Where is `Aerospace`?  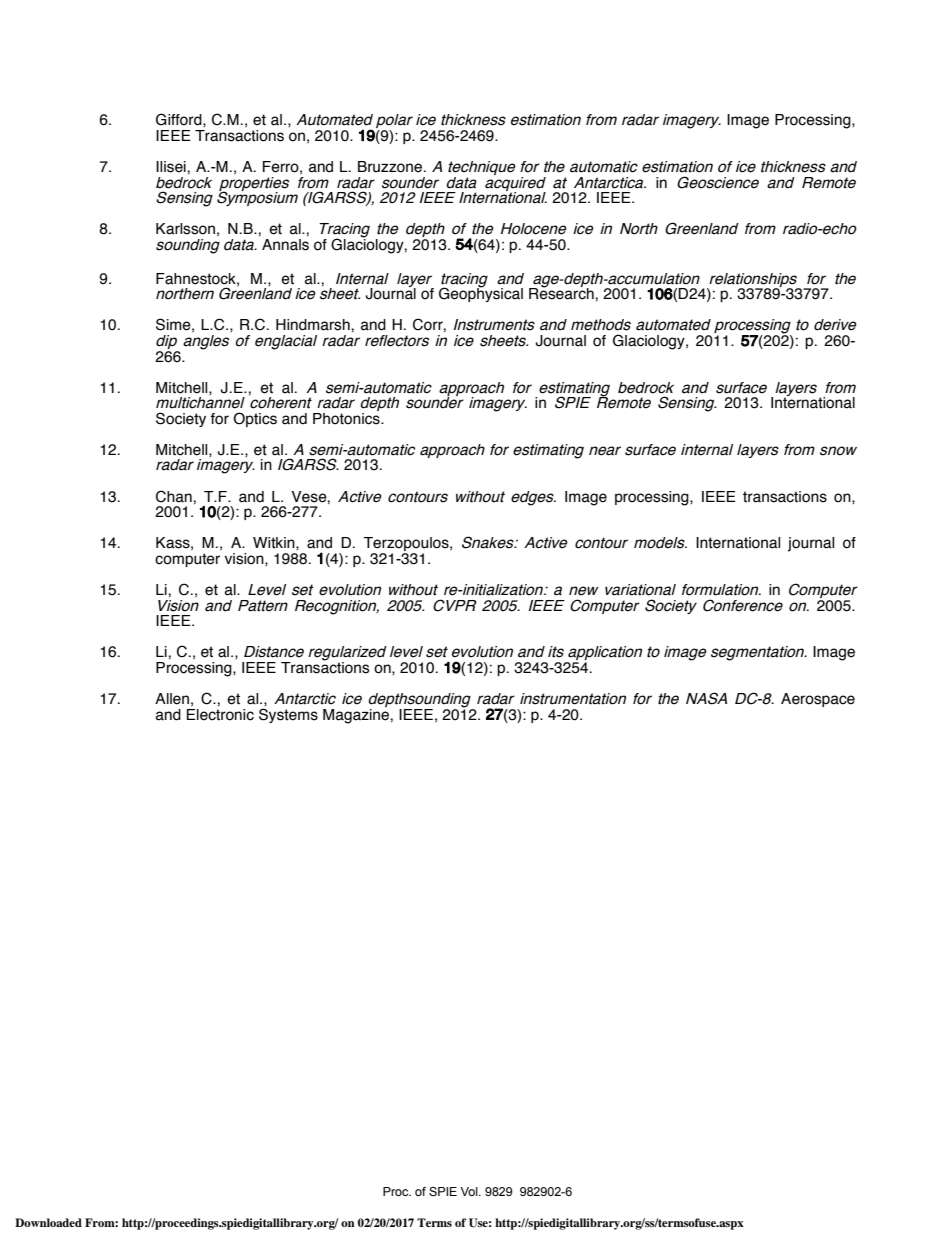
Aerospace is located at coordinates (818, 700).
